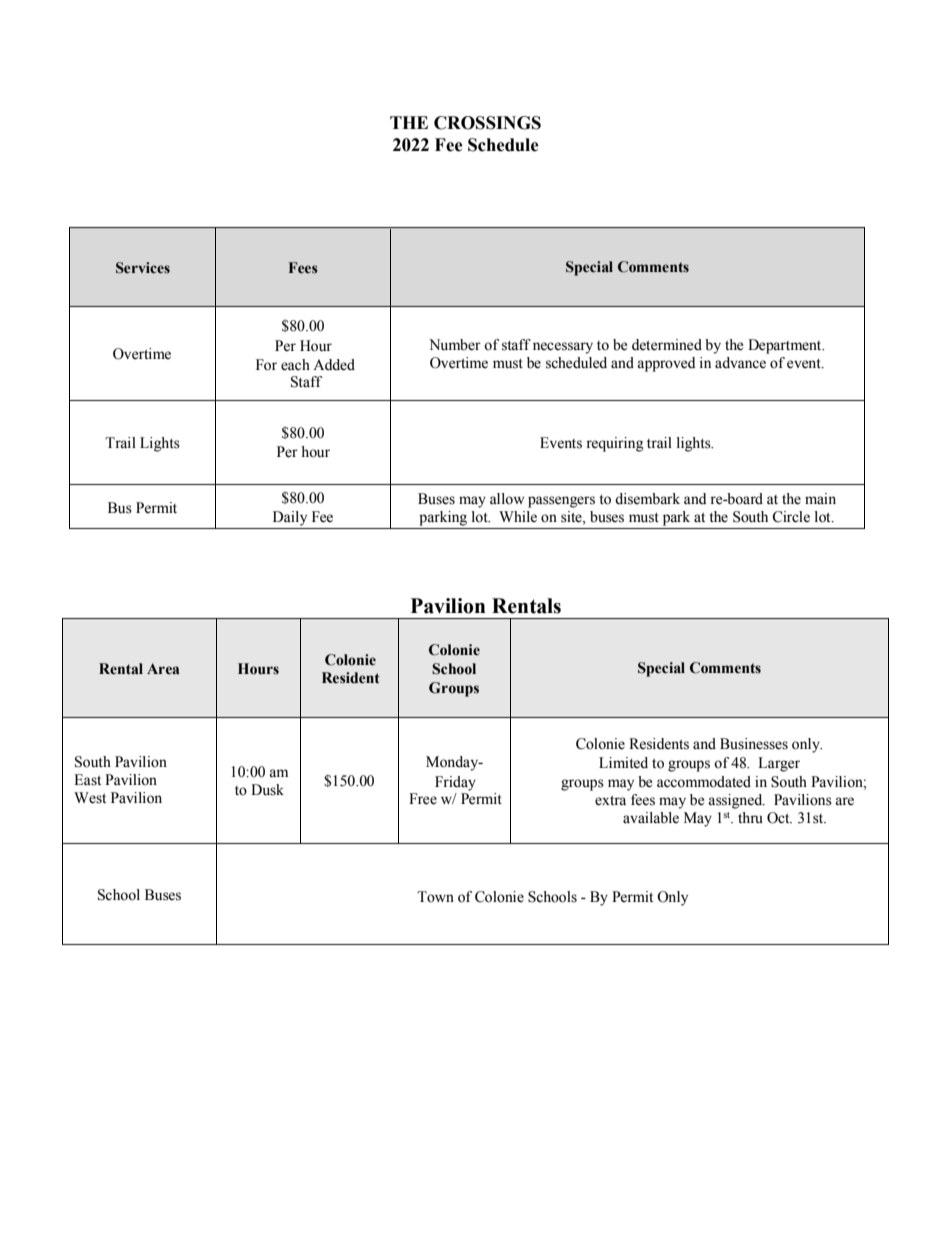  What do you see at coordinates (90, 798) in the screenshot?
I see `West` at bounding box center [90, 798].
